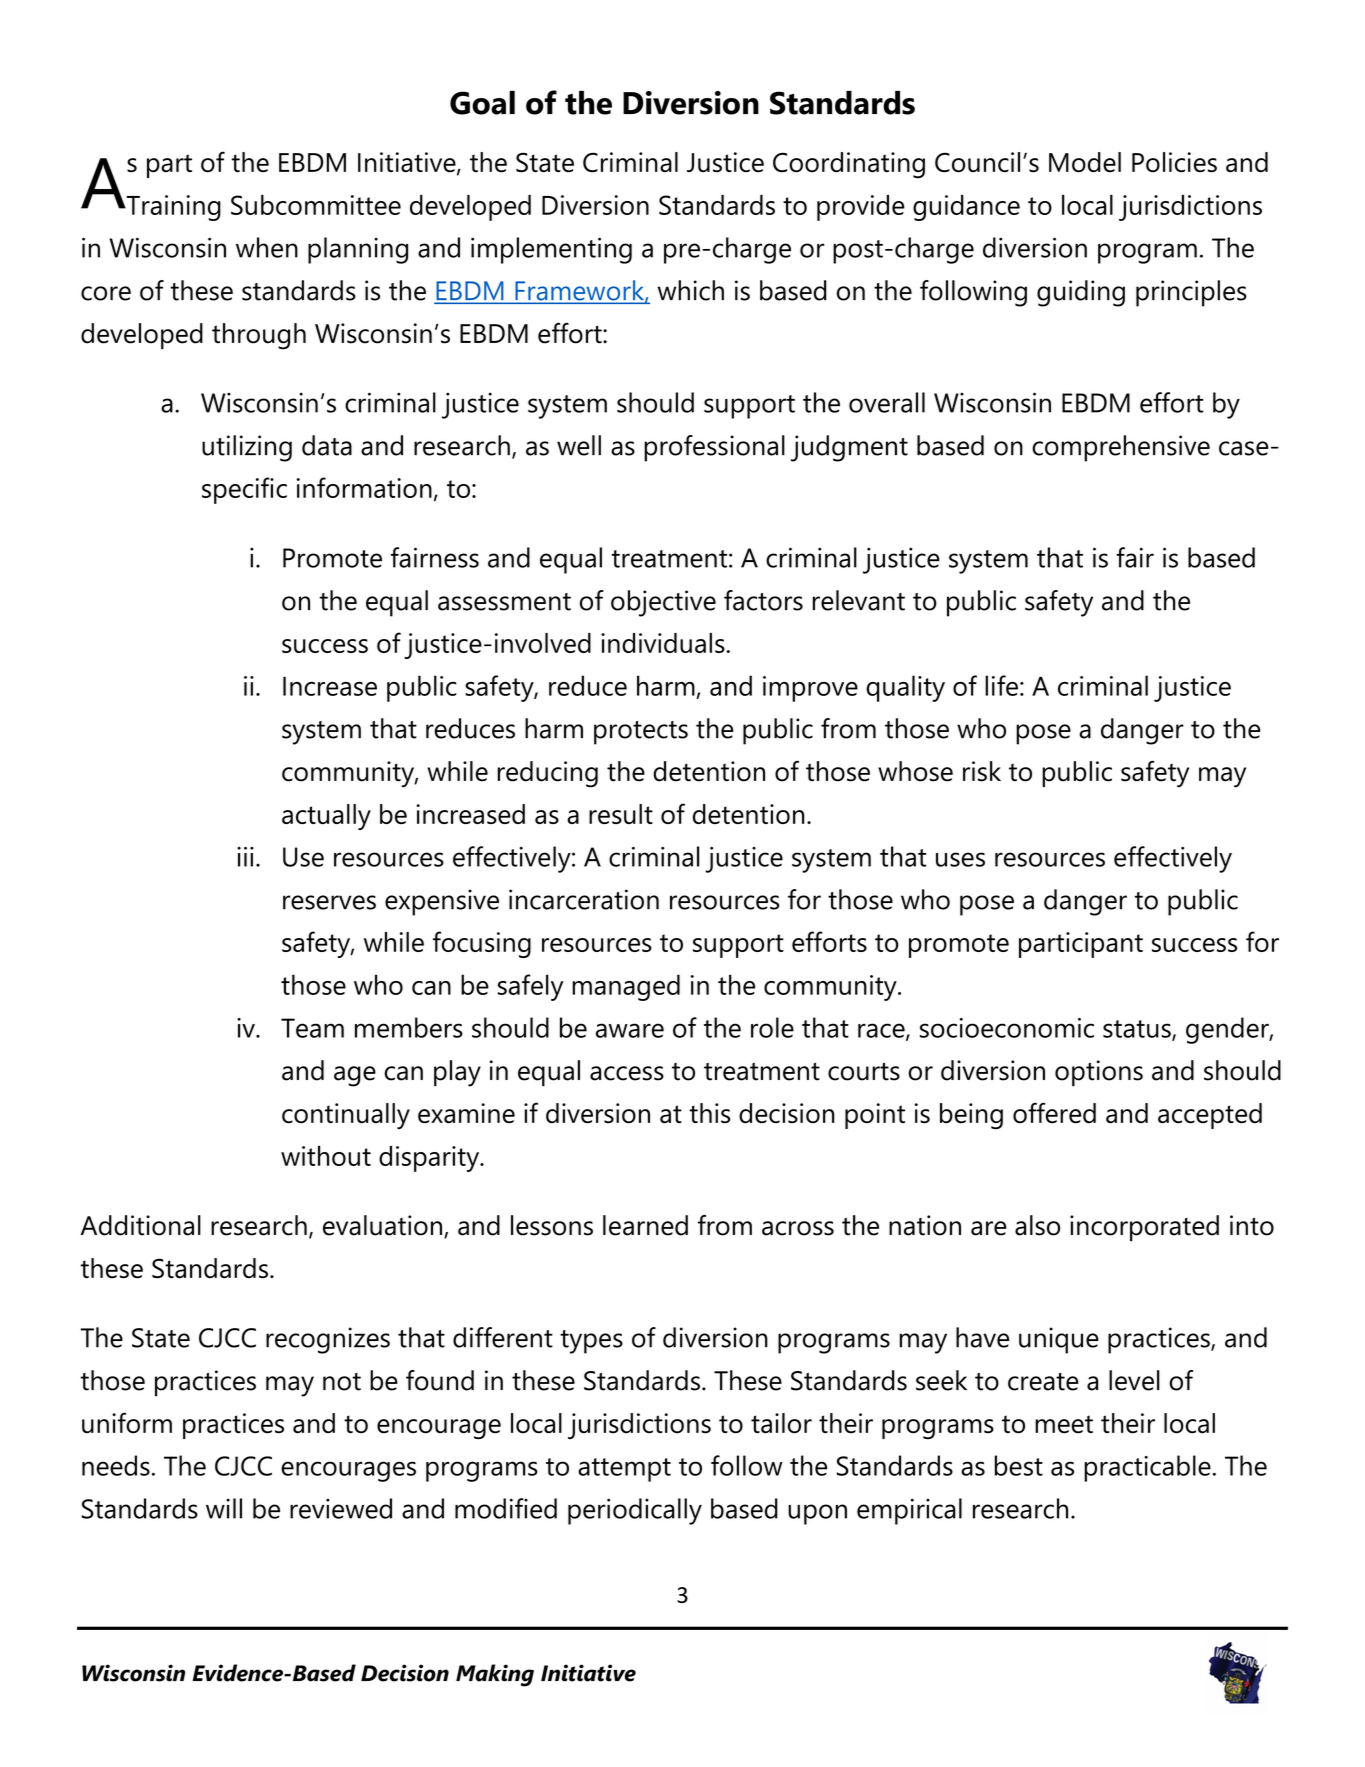 The height and width of the screenshot is (1767, 1365). I want to click on will, so click(224, 1508).
